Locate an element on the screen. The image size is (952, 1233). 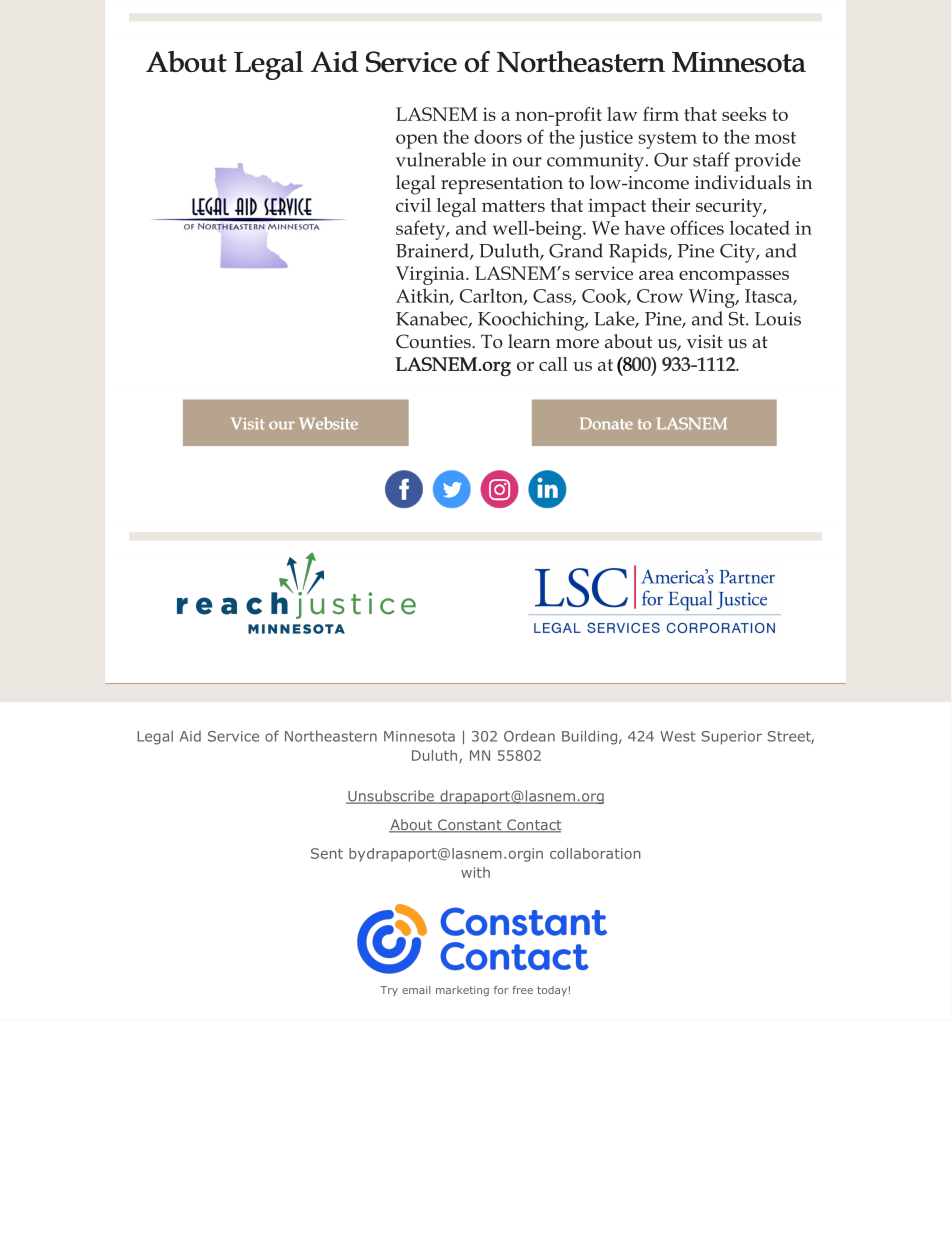
staff is located at coordinates (711, 159).
